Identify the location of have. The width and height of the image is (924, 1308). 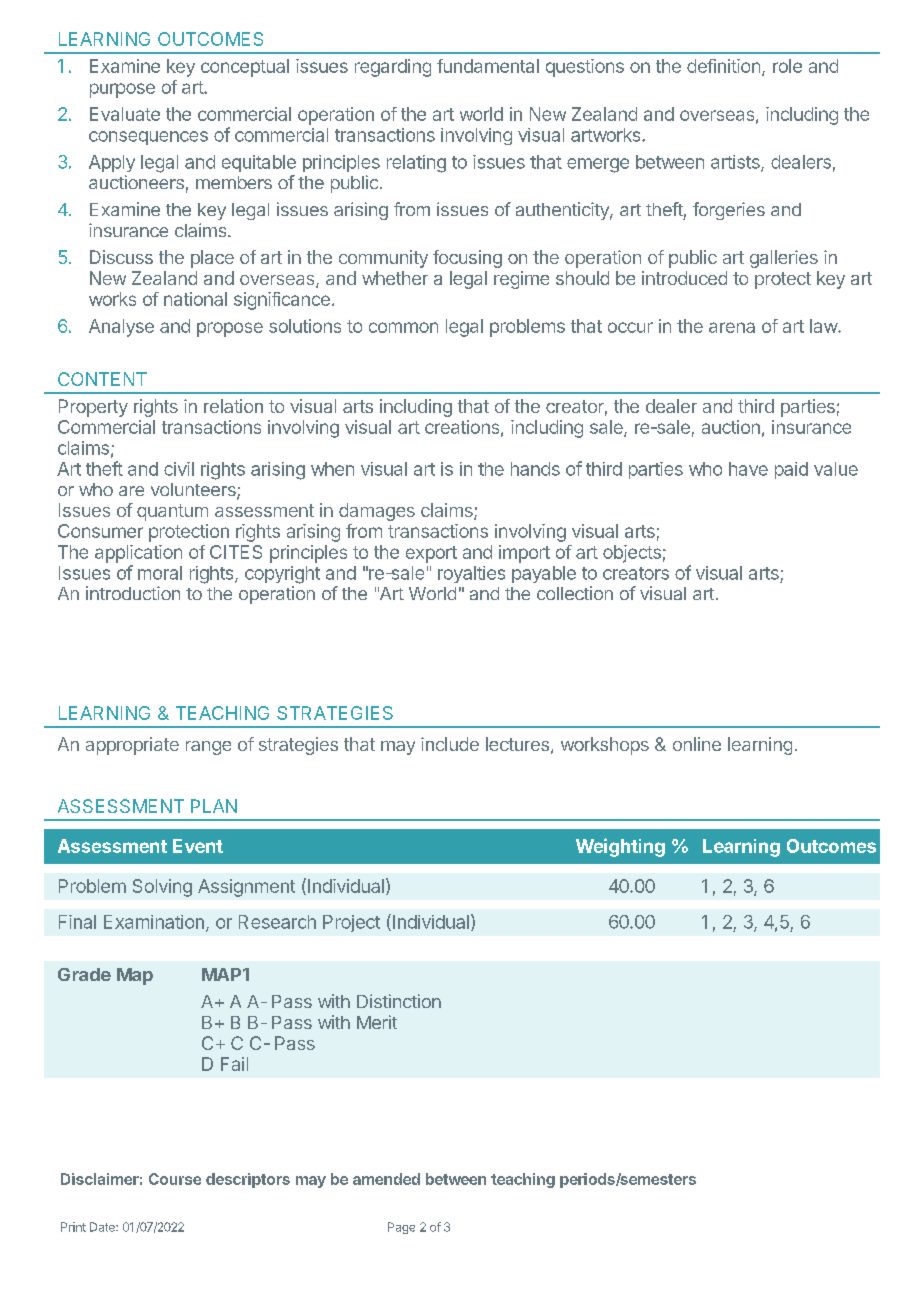
(748, 469).
